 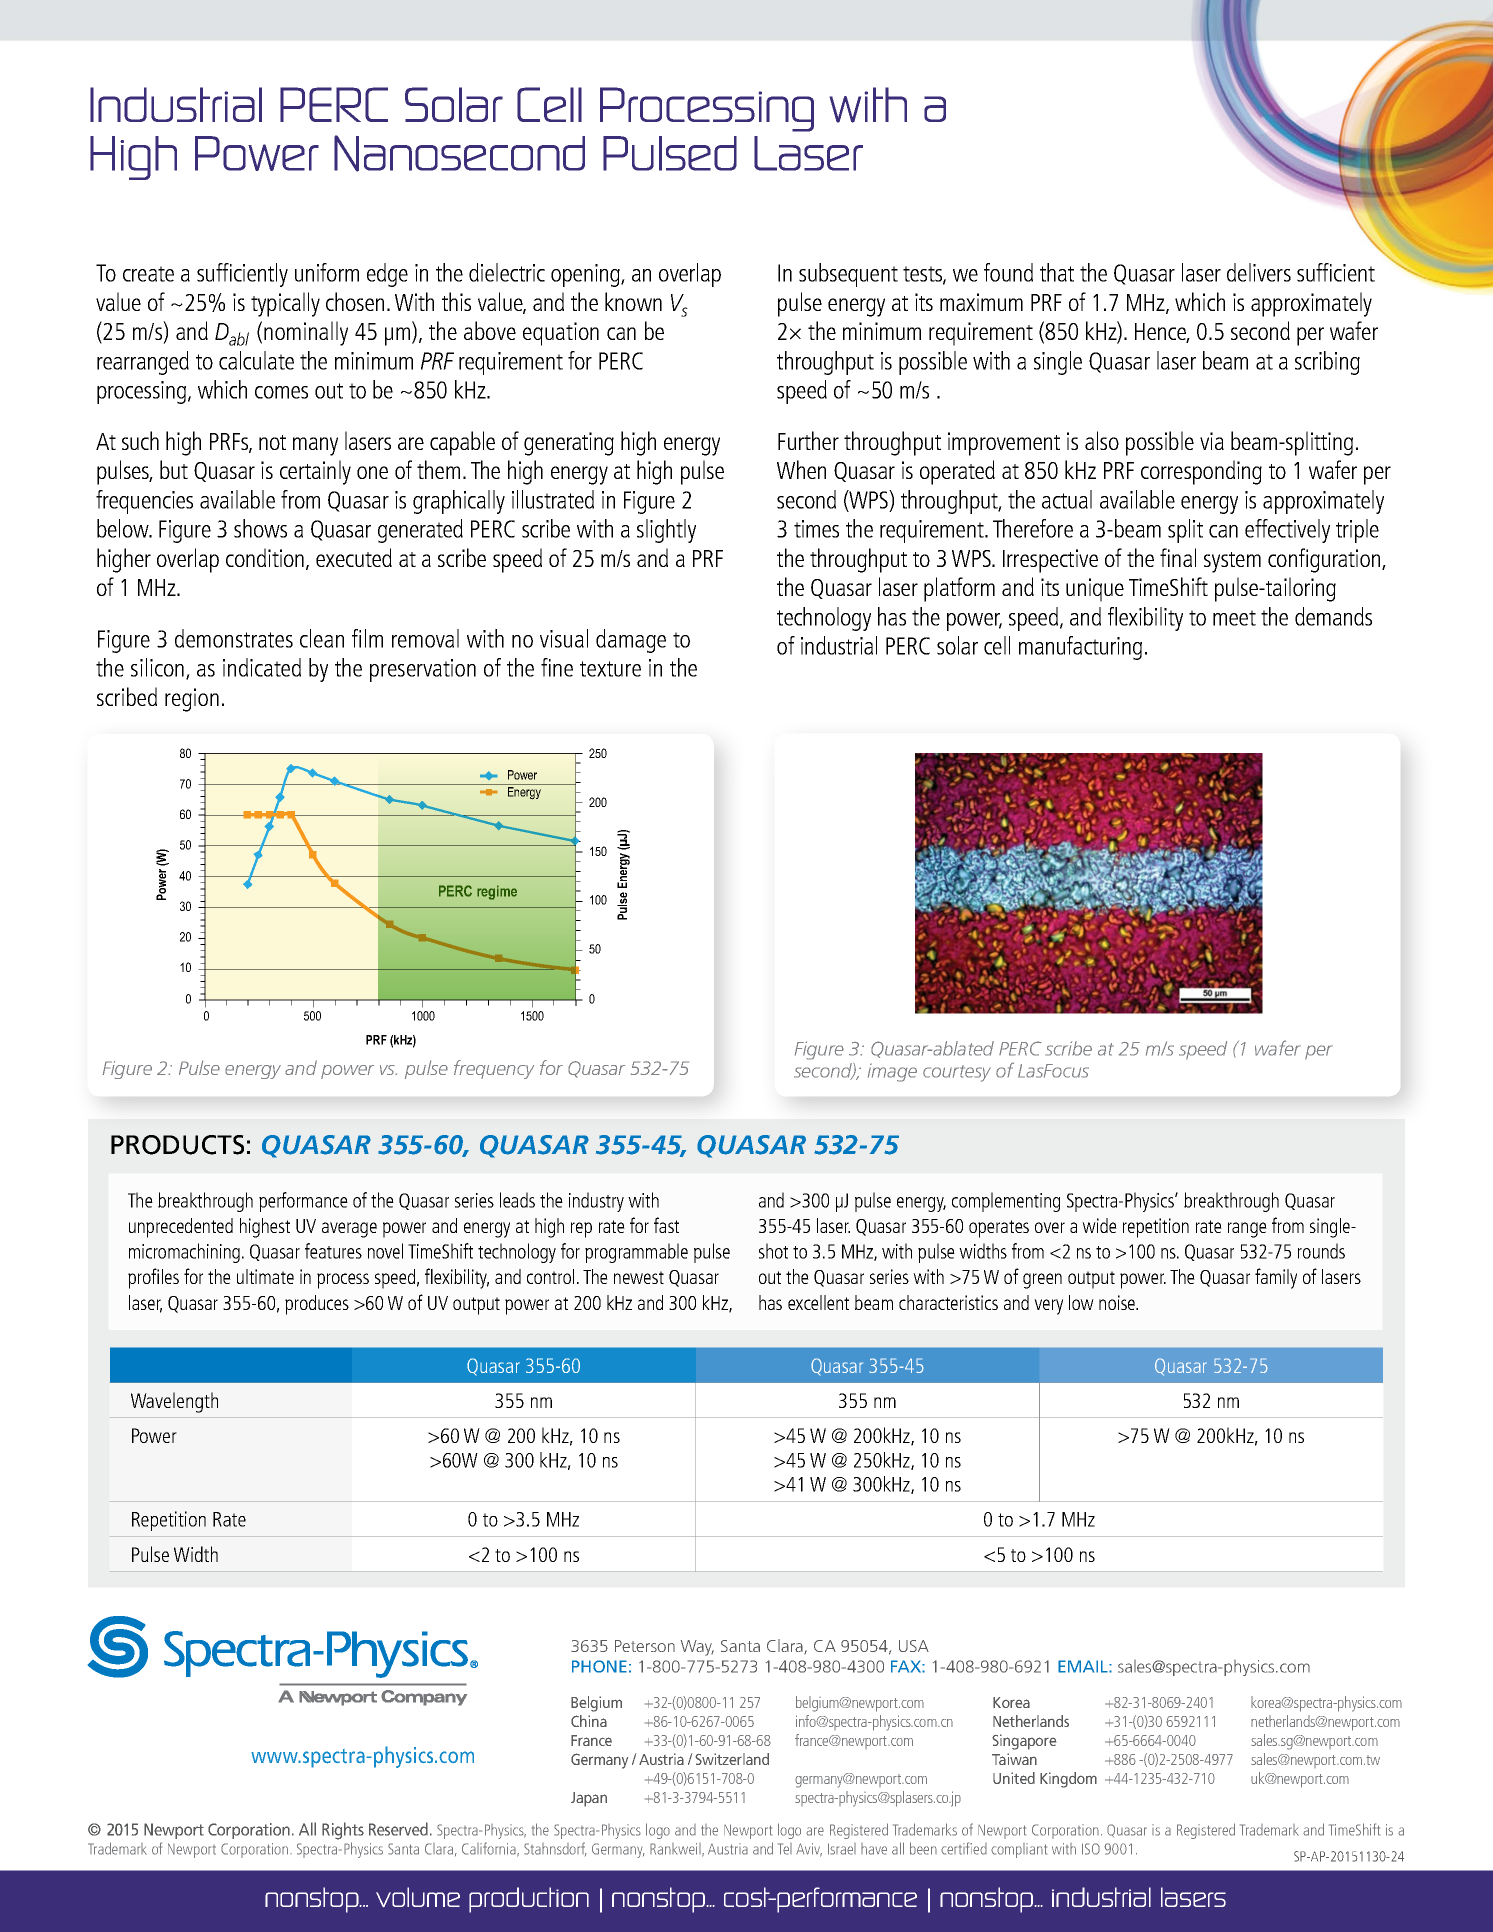 I want to click on region, so click(x=192, y=700).
